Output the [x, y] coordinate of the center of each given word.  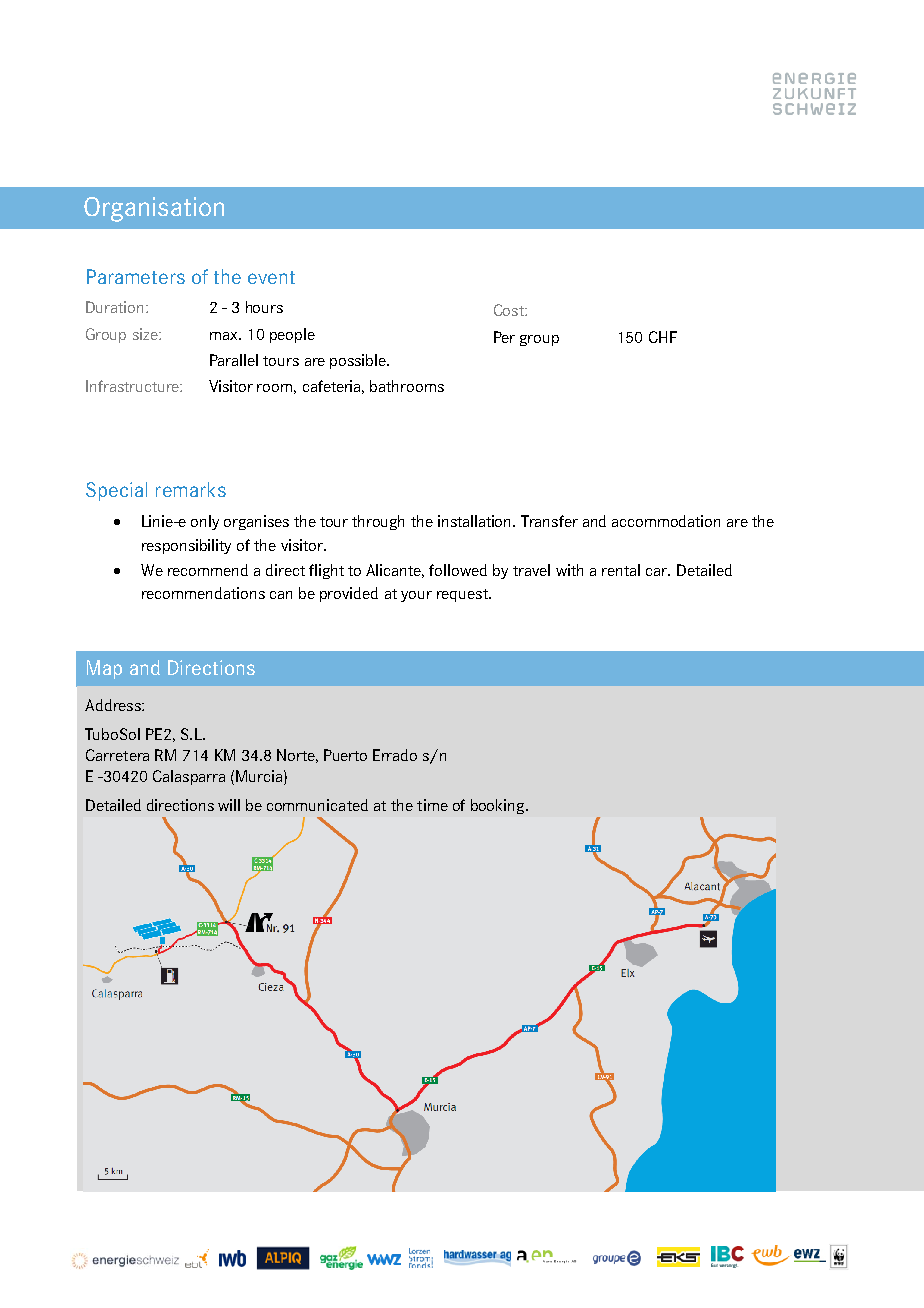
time [432, 805]
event [271, 277]
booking [499, 806]
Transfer [549, 521]
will [229, 805]
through [378, 522]
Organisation [154, 209]
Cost [510, 310]
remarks [191, 489]
